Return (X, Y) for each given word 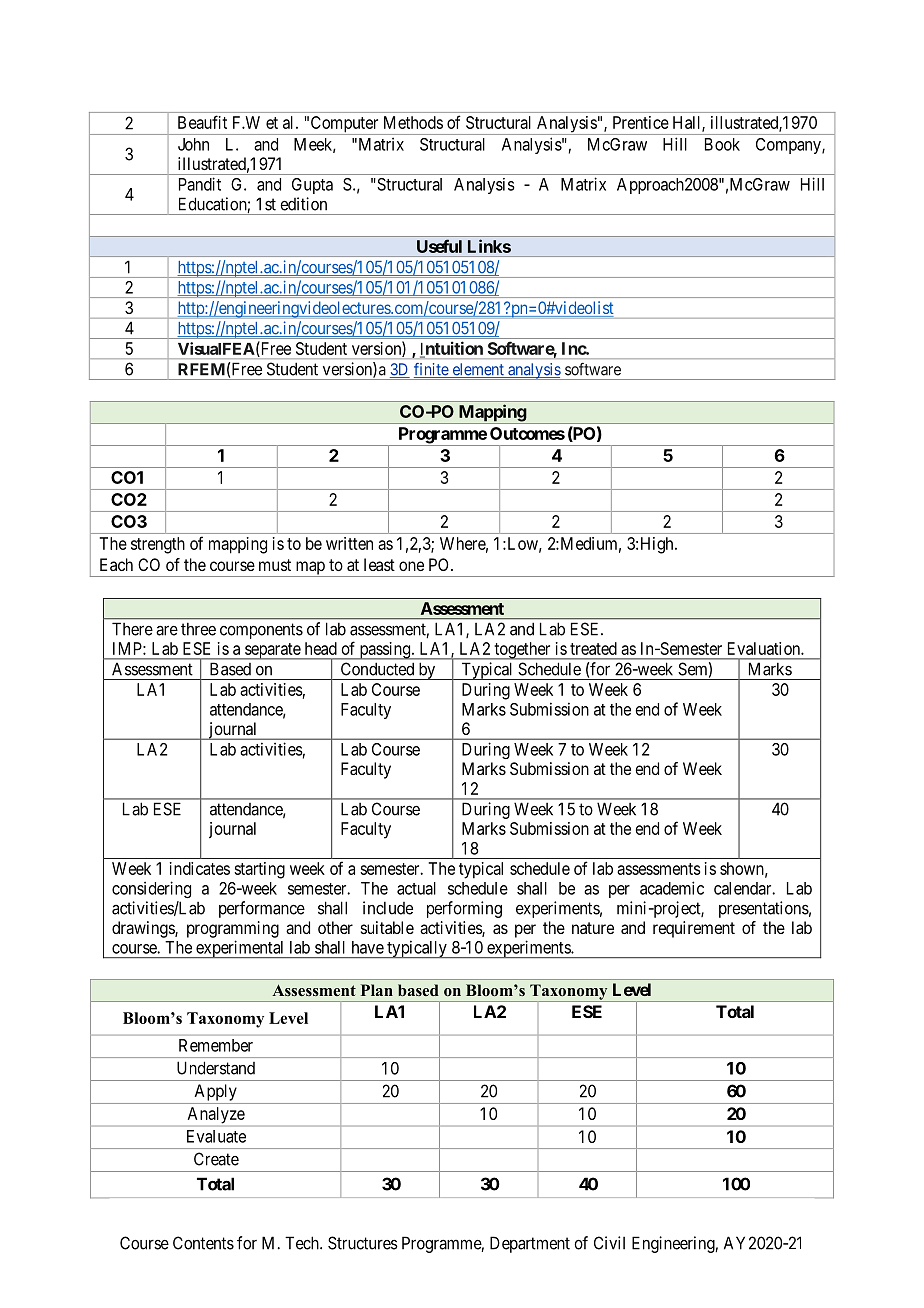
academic (672, 888)
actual (416, 888)
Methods (413, 122)
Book (722, 144)
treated (593, 648)
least (379, 564)
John (193, 144)
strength (158, 545)
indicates (200, 868)
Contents (203, 1243)
